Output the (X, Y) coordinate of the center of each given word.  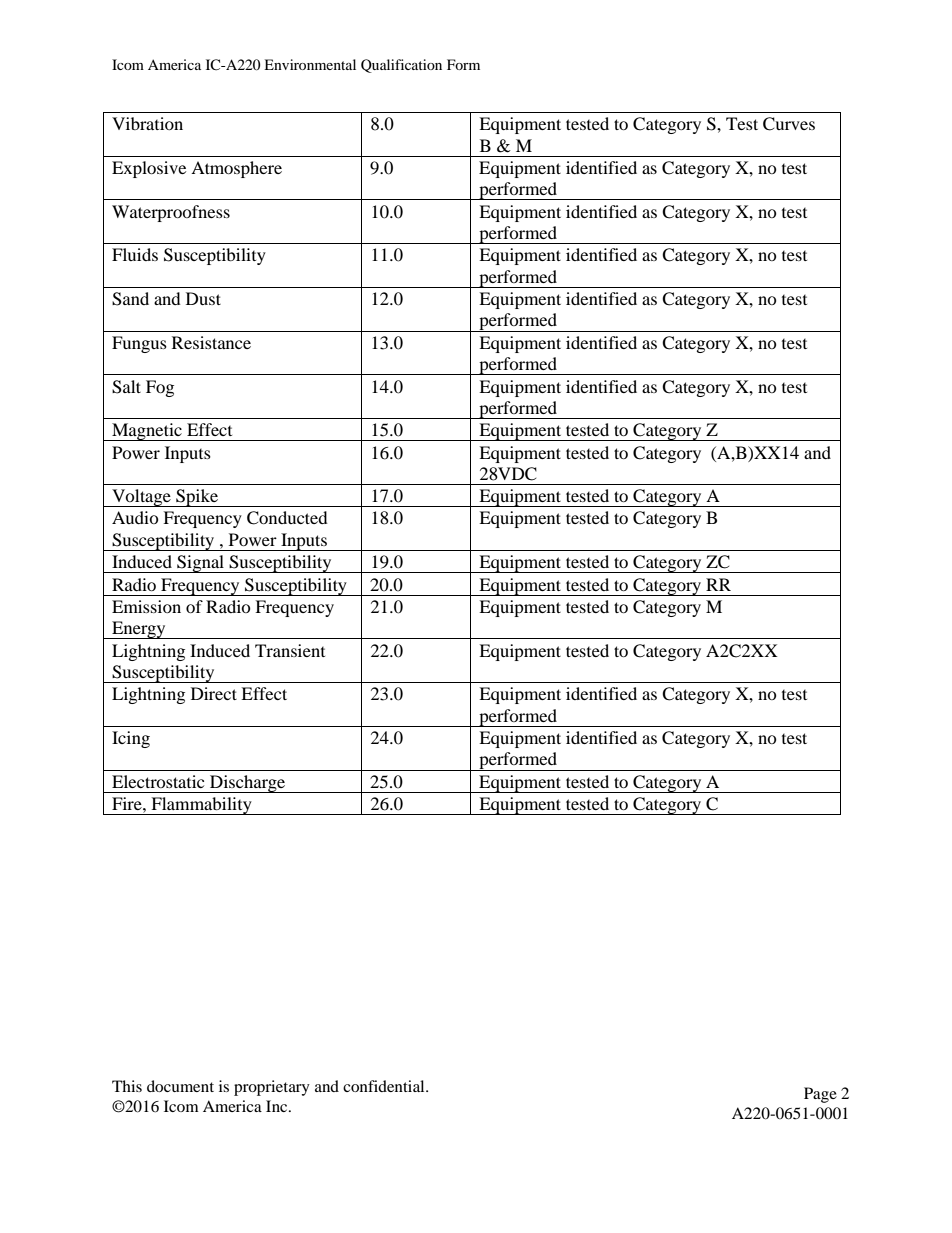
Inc (278, 1106)
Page (820, 1095)
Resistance (211, 342)
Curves (789, 124)
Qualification (401, 66)
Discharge (248, 784)
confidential (385, 1086)
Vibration (147, 123)
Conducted (287, 518)
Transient (290, 650)
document (180, 1086)
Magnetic (147, 432)
